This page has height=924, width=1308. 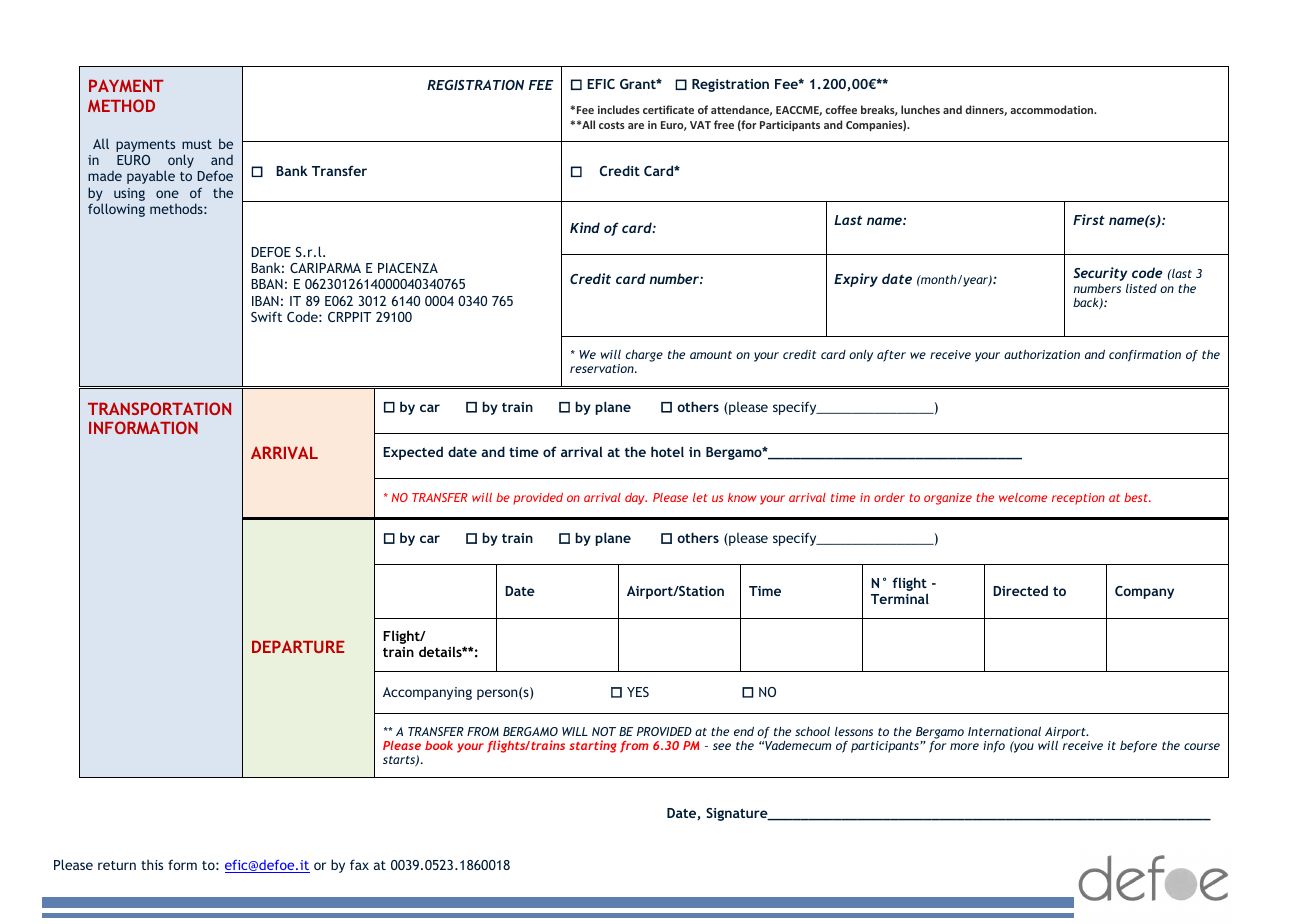 I want to click on this, so click(x=152, y=864).
